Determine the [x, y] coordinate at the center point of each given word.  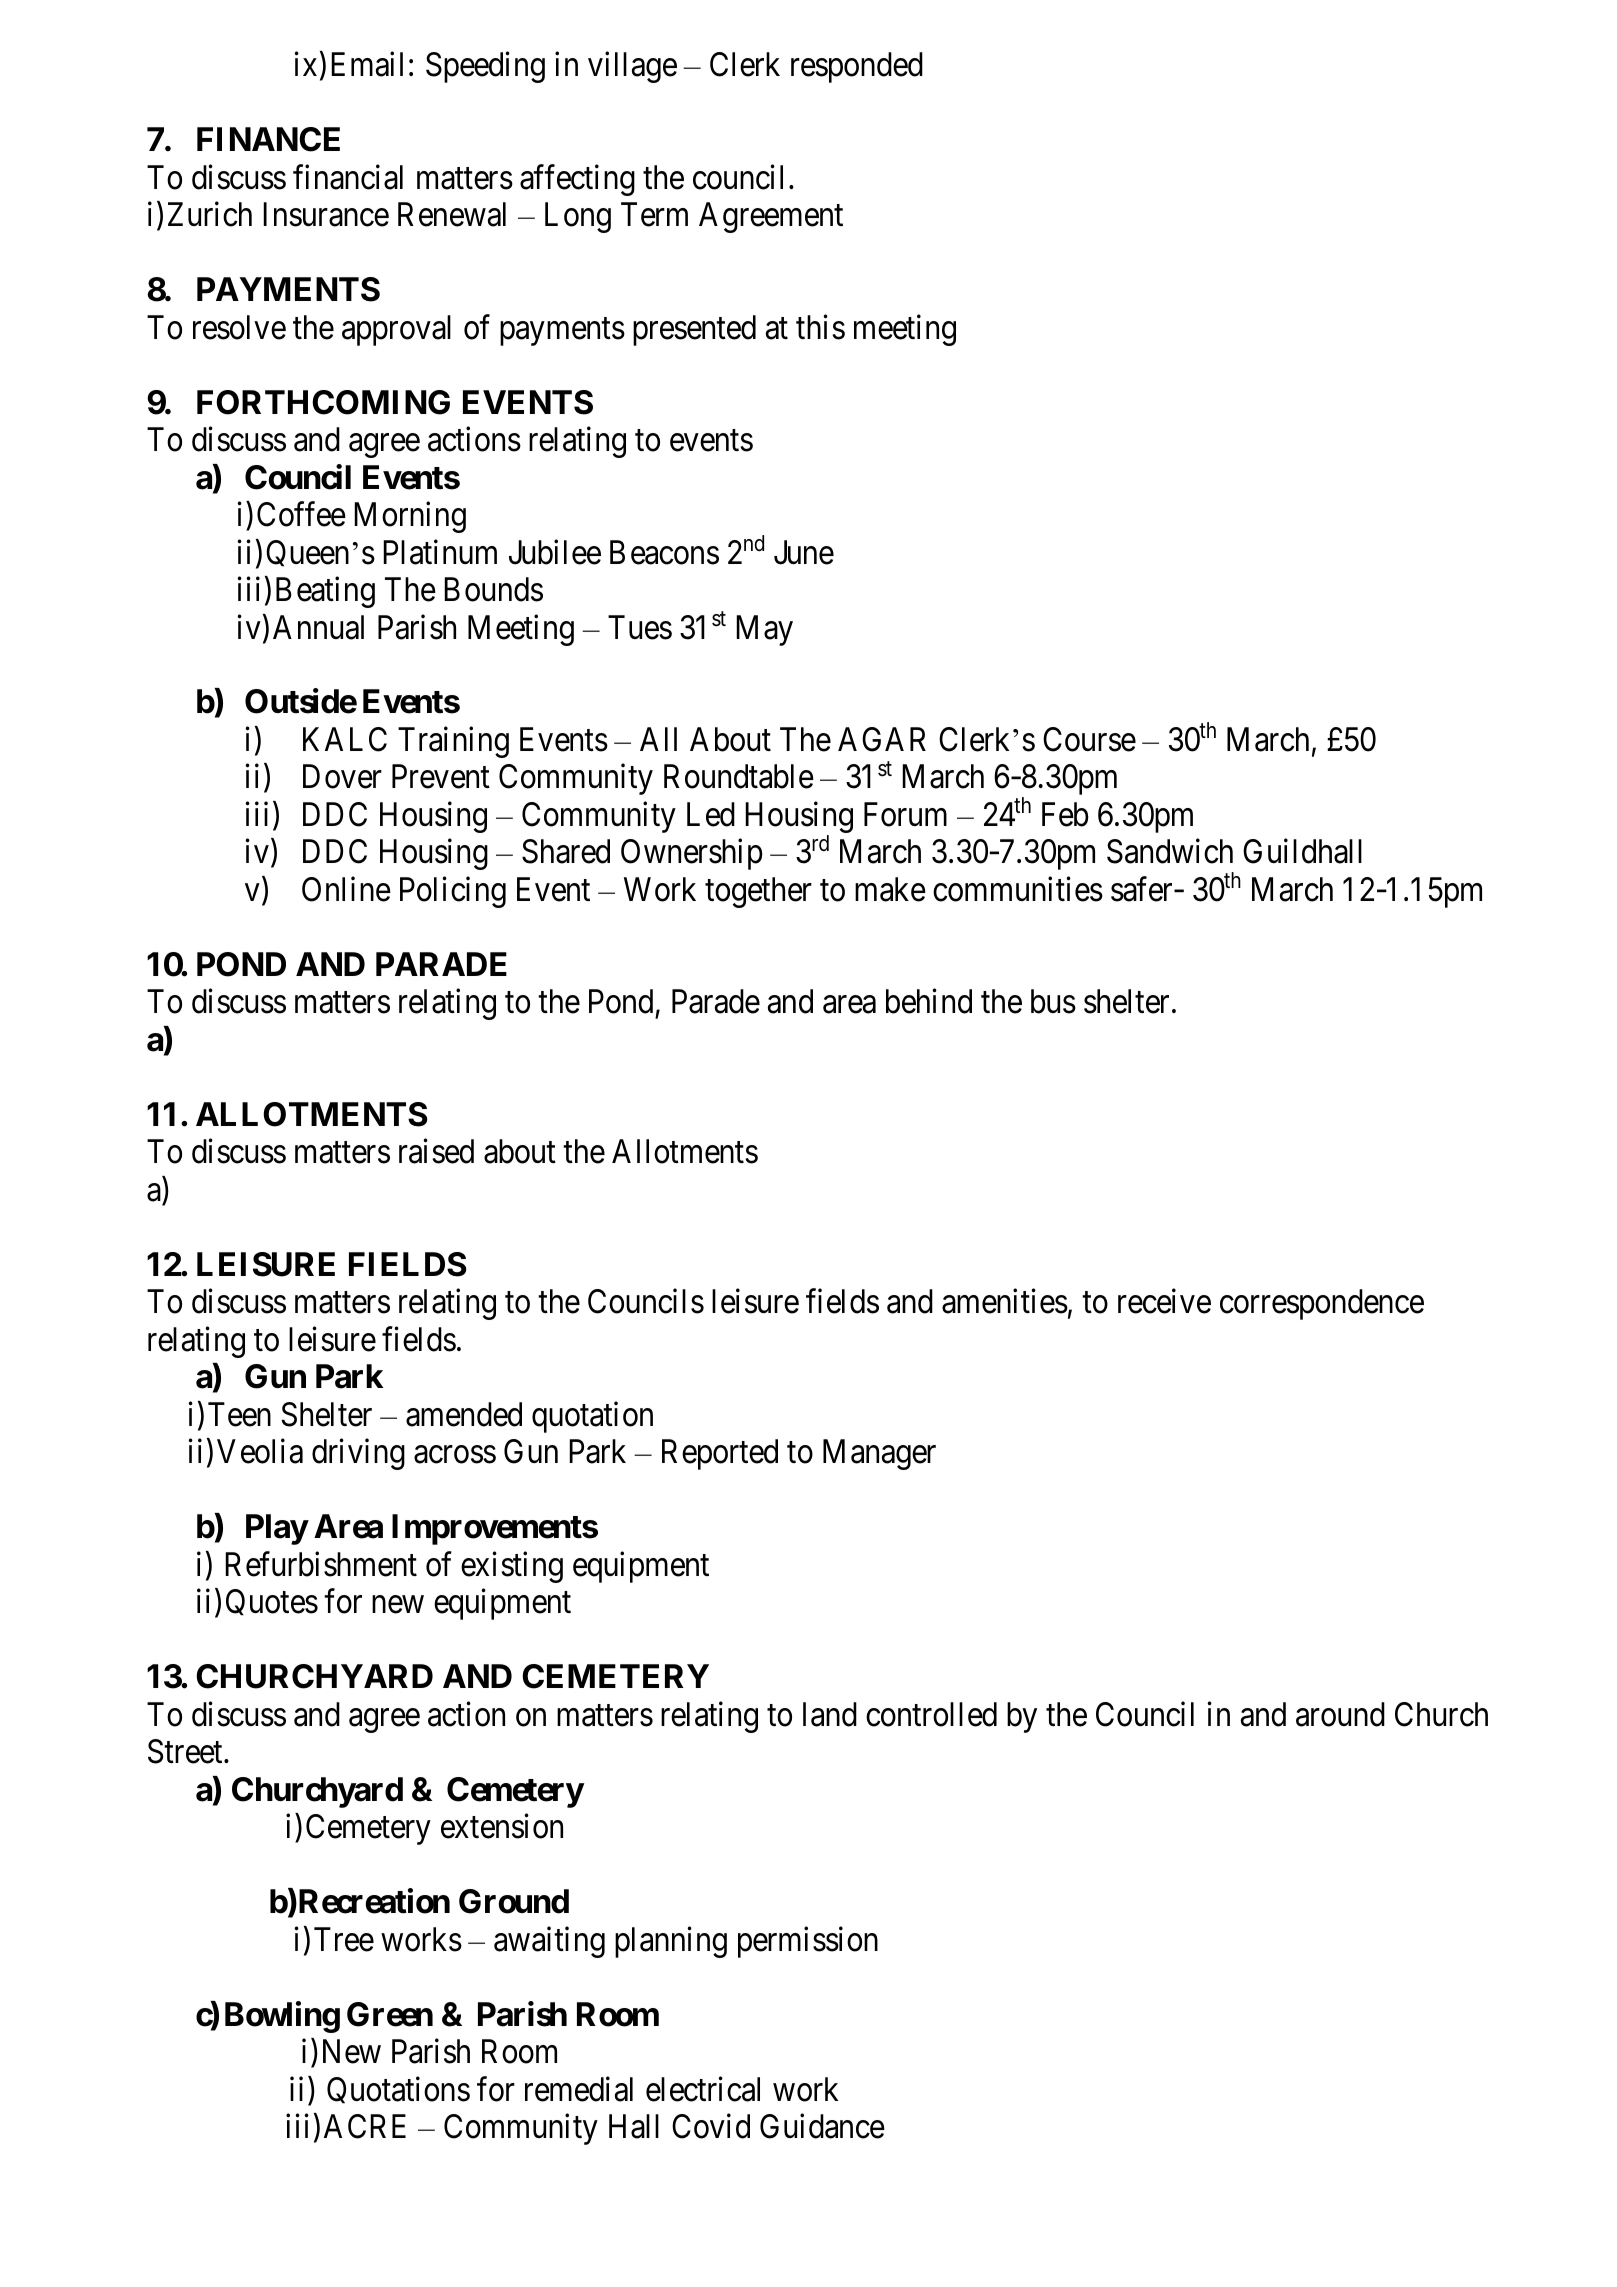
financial [348, 177]
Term [654, 215]
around [1340, 1714]
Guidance [822, 2126]
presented [694, 330]
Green [390, 2014]
